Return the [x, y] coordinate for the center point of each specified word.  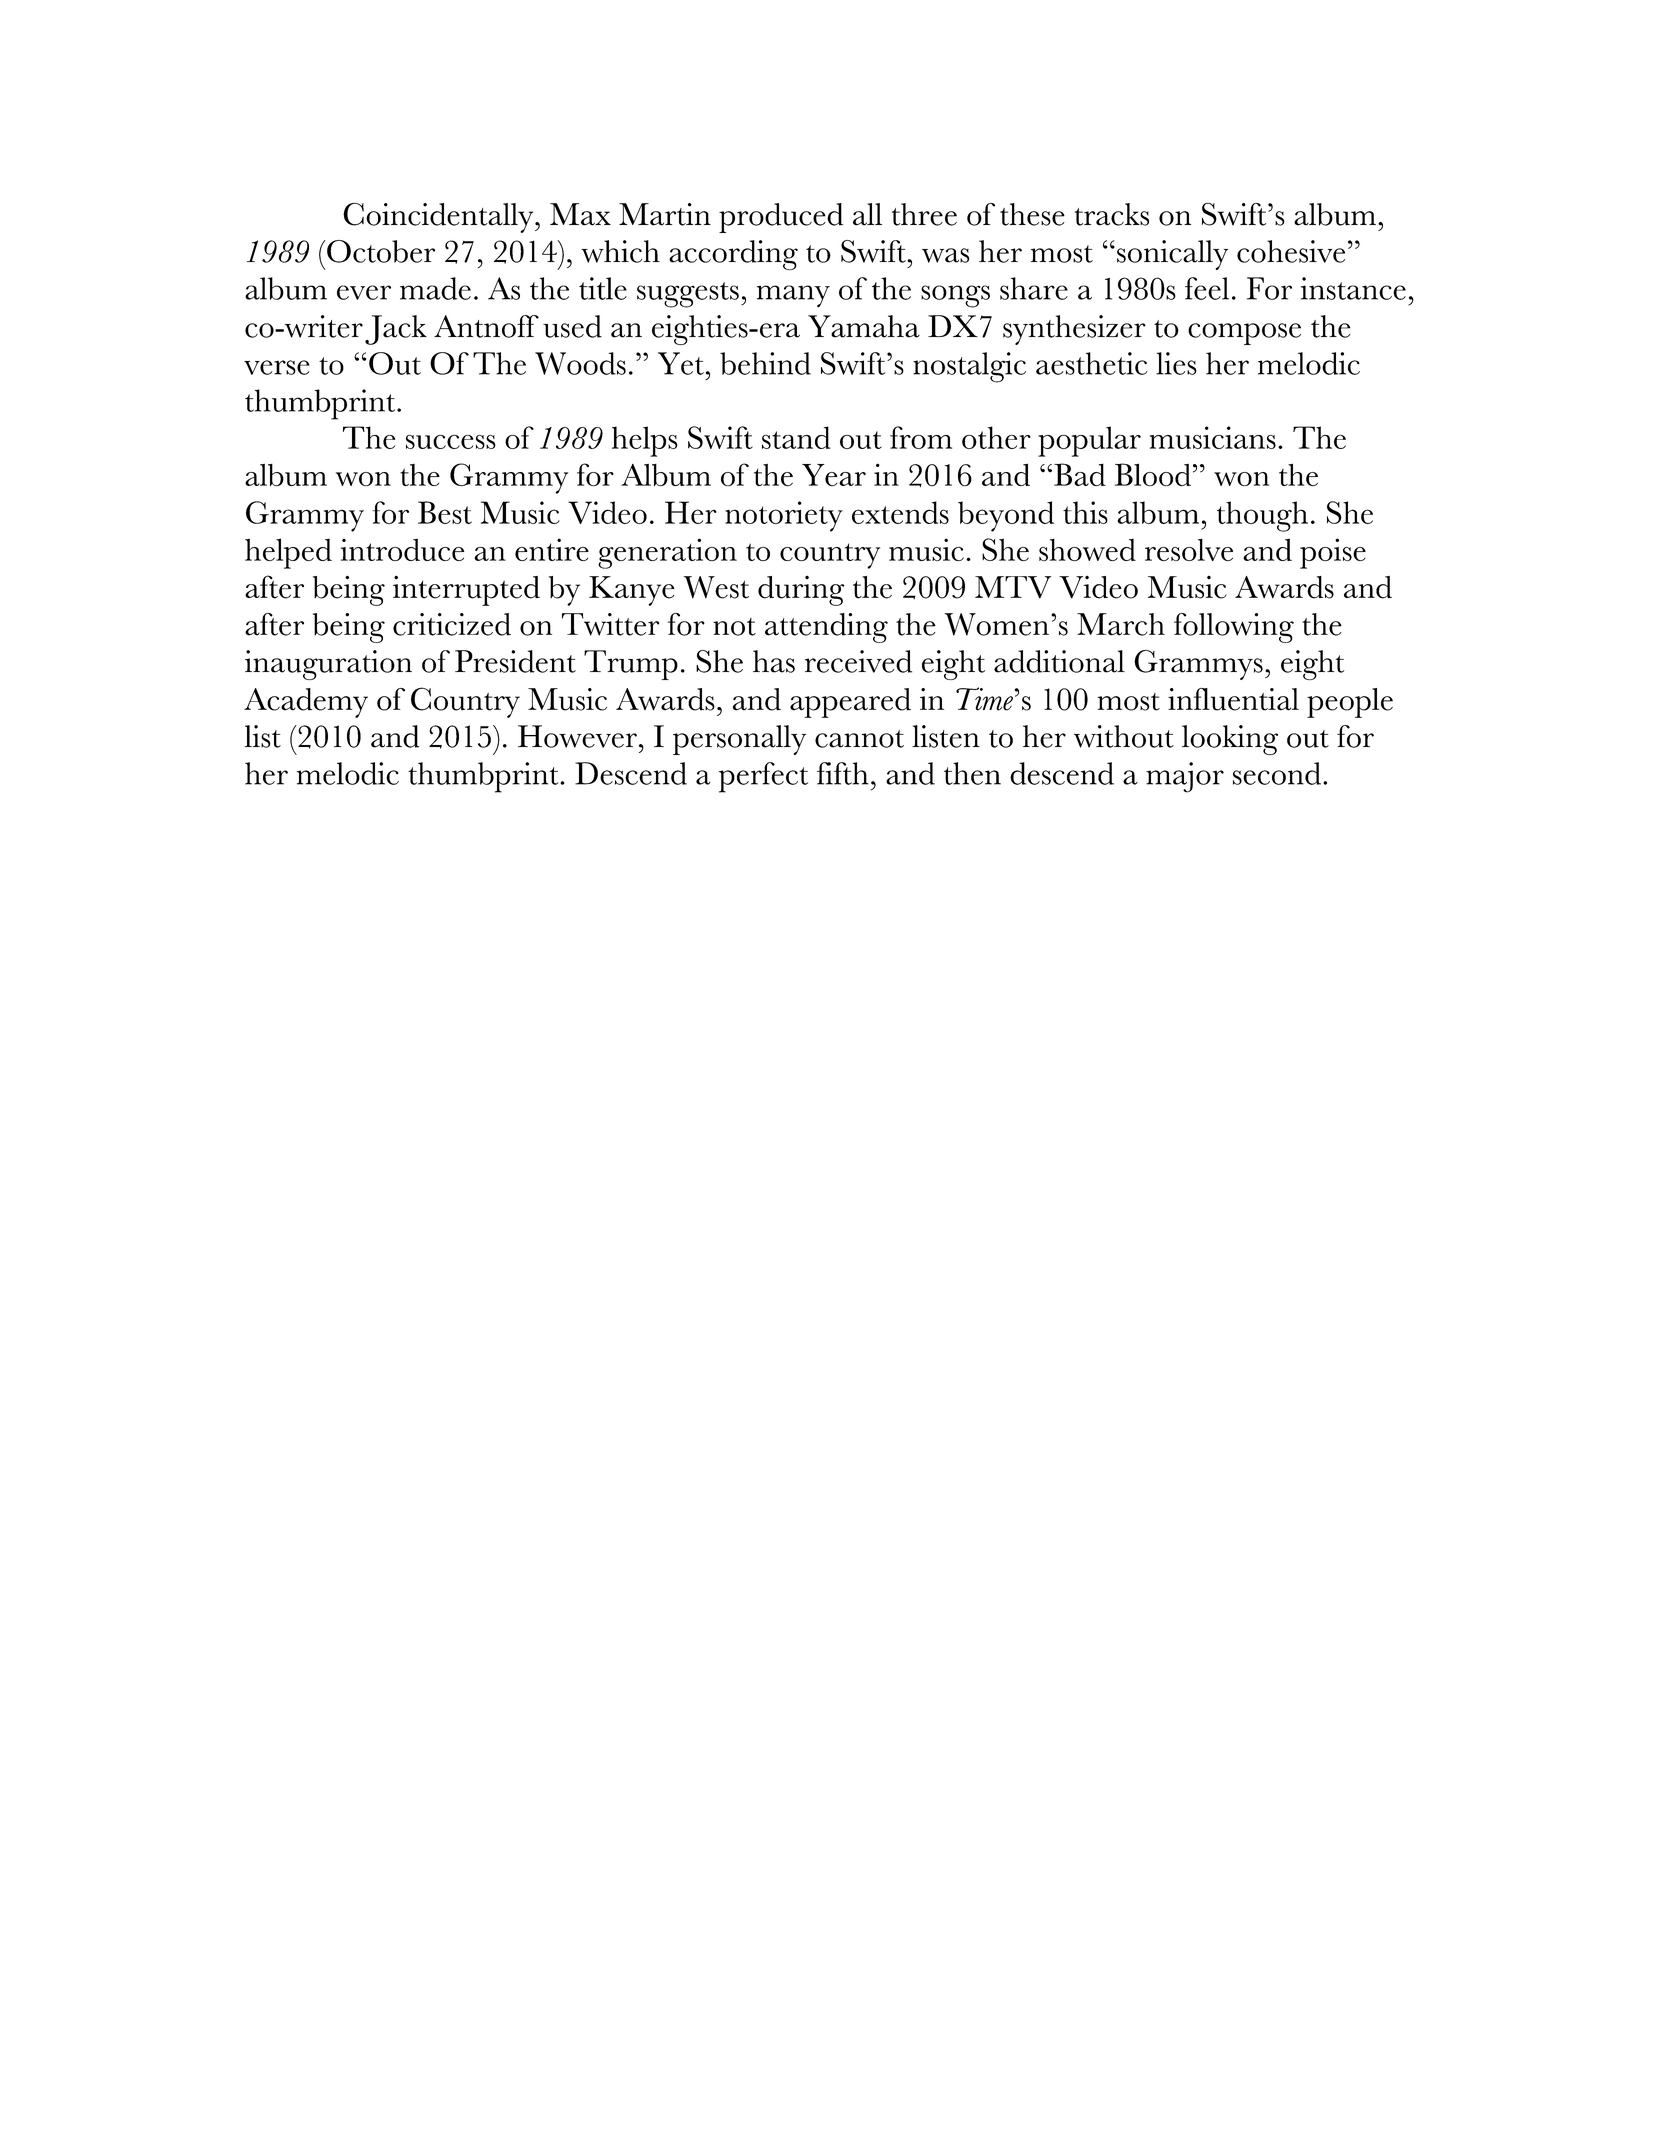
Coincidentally [439, 218]
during [801, 591]
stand [796, 437]
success [451, 442]
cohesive [1291, 251]
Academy [306, 703]
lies [1176, 363]
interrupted [466, 590]
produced [781, 218]
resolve [1189, 550]
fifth [843, 773]
